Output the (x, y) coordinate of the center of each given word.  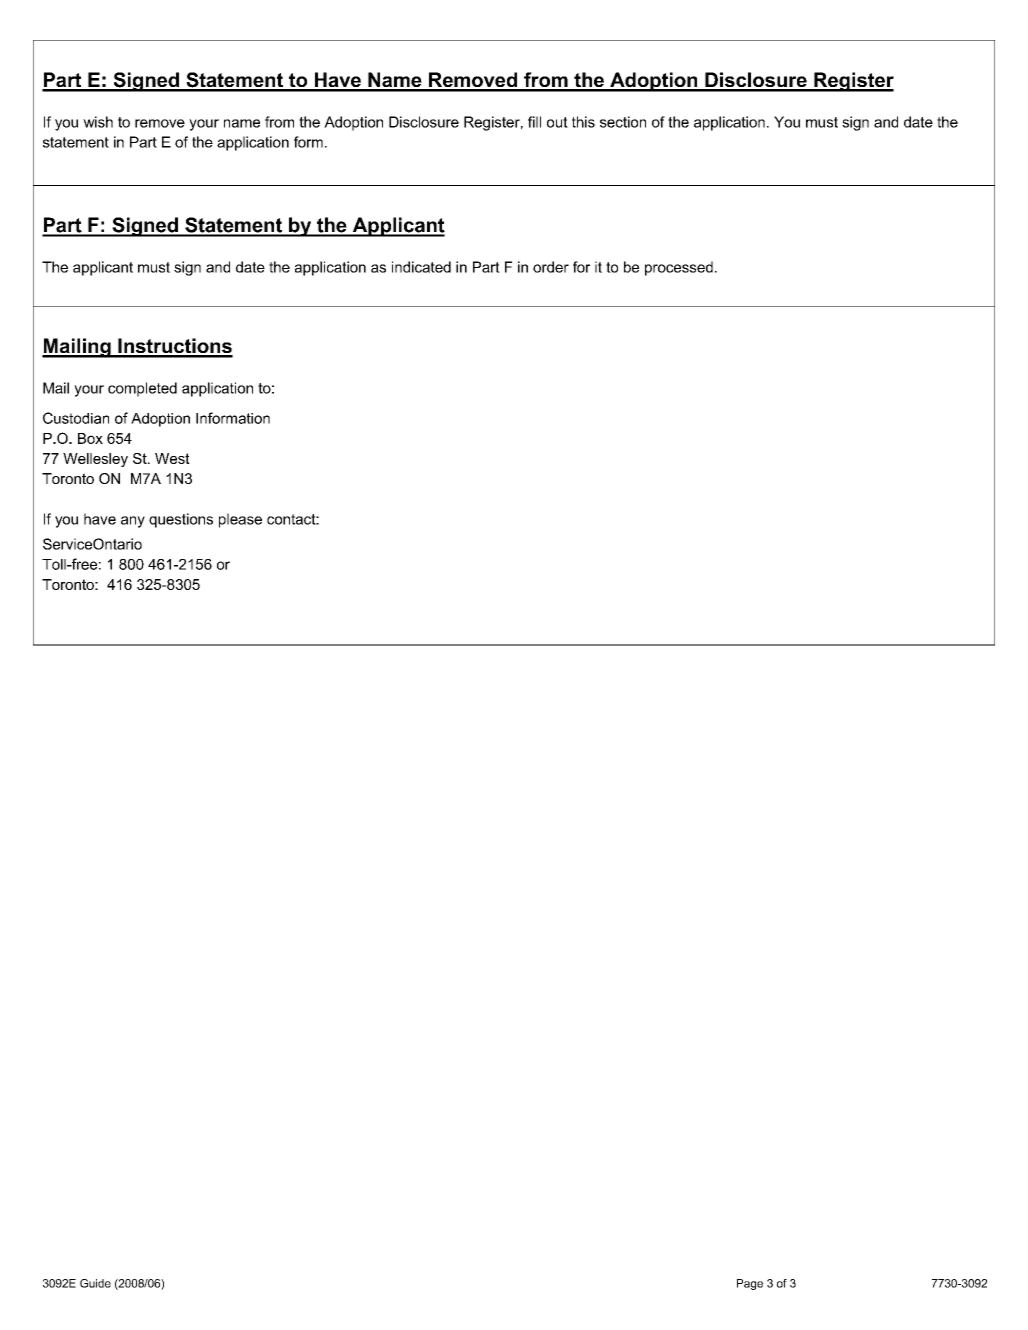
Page (750, 1284)
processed (679, 268)
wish (98, 122)
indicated (421, 267)
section (623, 122)
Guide (95, 1283)
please (240, 520)
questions (181, 520)
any (133, 522)
